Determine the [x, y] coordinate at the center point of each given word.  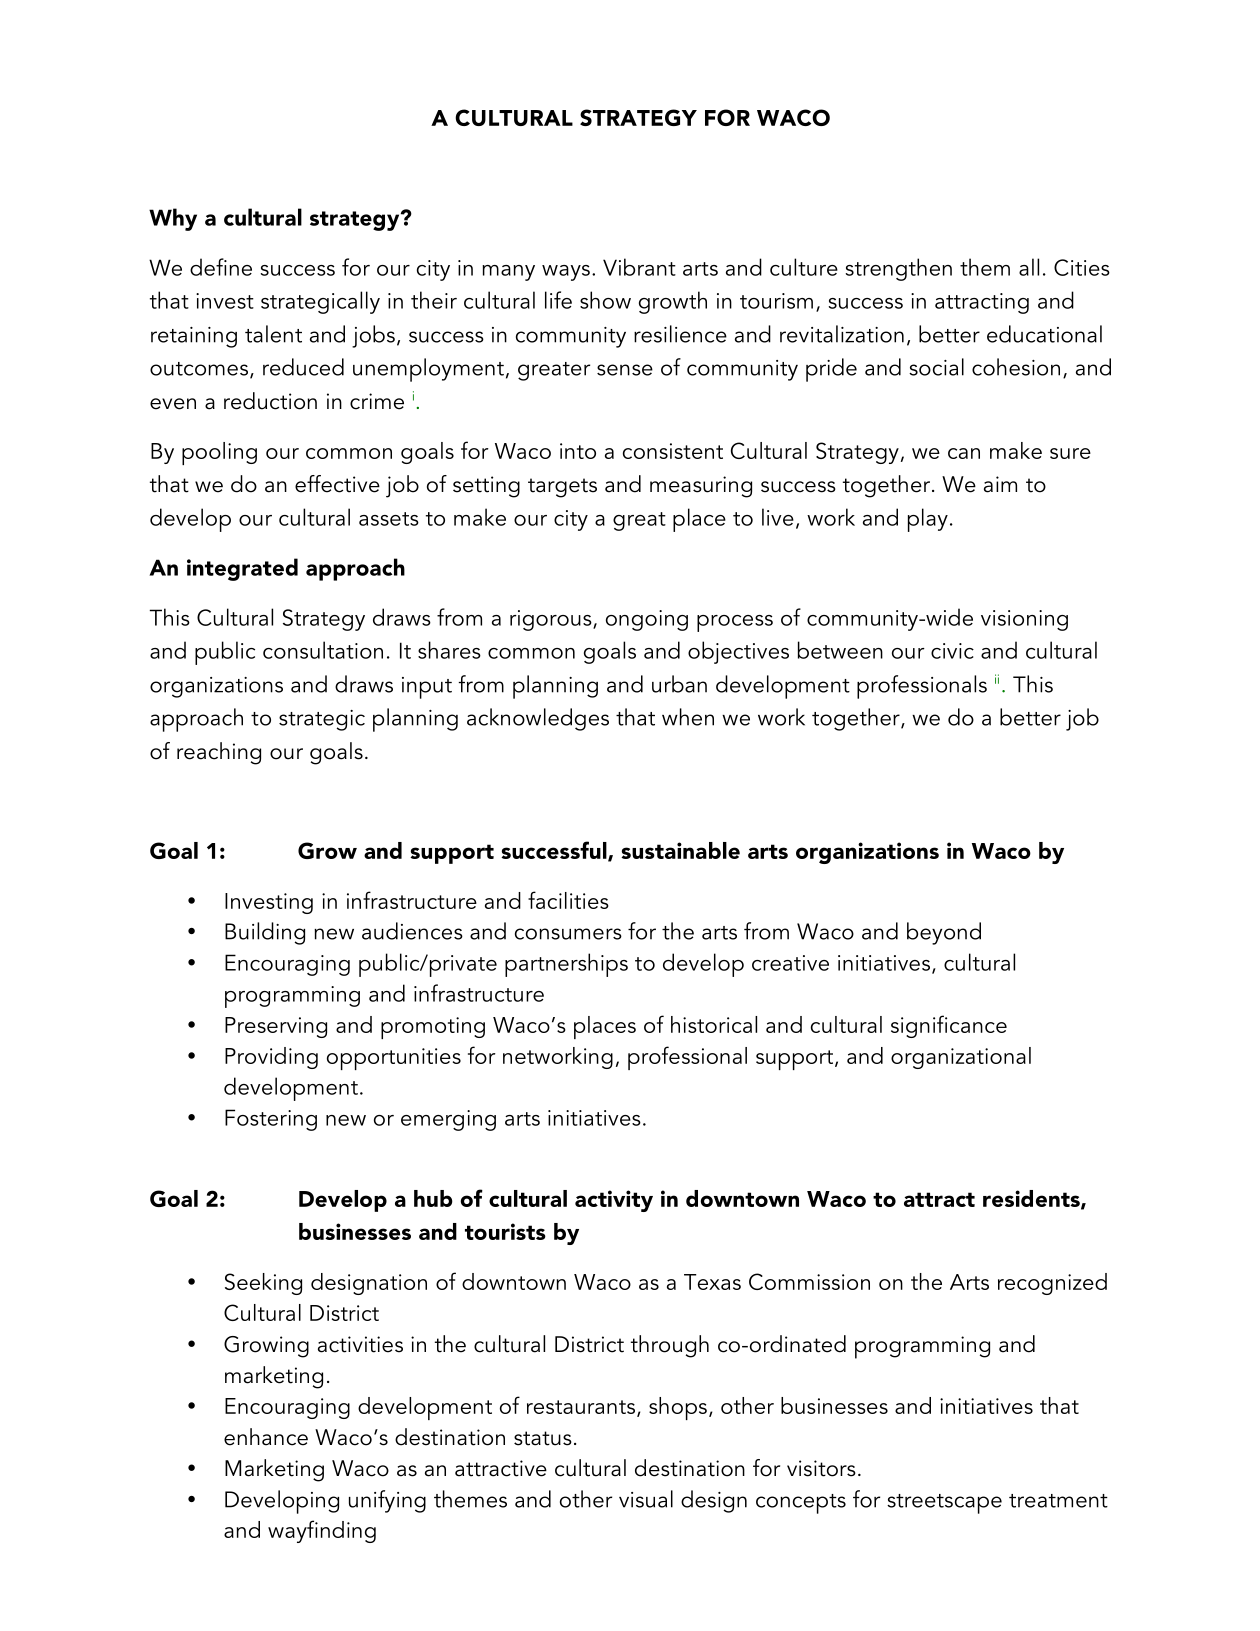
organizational [961, 1058]
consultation [323, 650]
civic [952, 651]
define [221, 267]
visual [646, 1499]
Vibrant [639, 267]
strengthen [898, 269]
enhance [266, 1437]
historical [714, 1024]
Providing [271, 1058]
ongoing [647, 620]
